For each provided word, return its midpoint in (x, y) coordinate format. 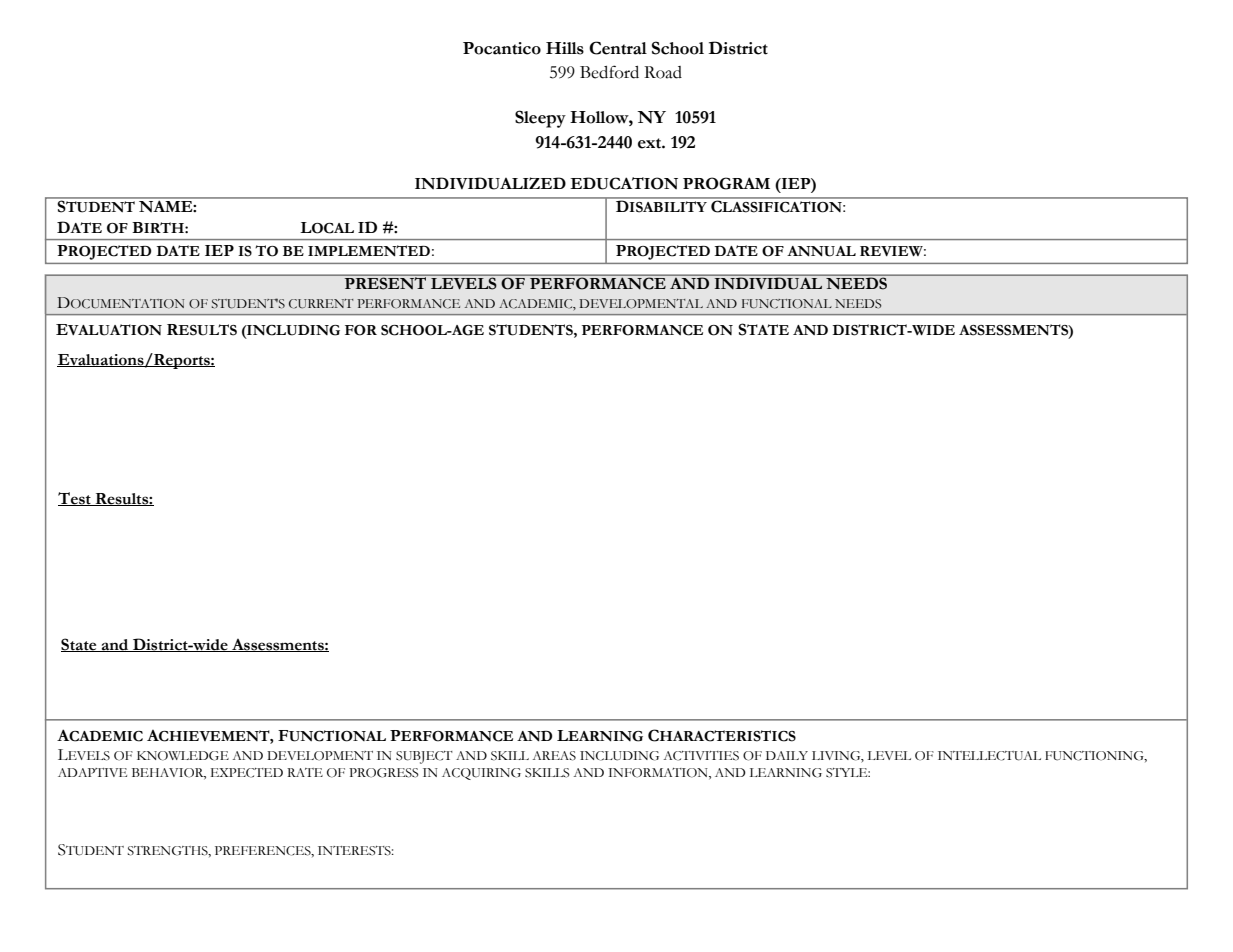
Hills (565, 48)
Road (663, 72)
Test (75, 499)
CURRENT (321, 304)
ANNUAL (821, 251)
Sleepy (540, 119)
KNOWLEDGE (183, 756)
